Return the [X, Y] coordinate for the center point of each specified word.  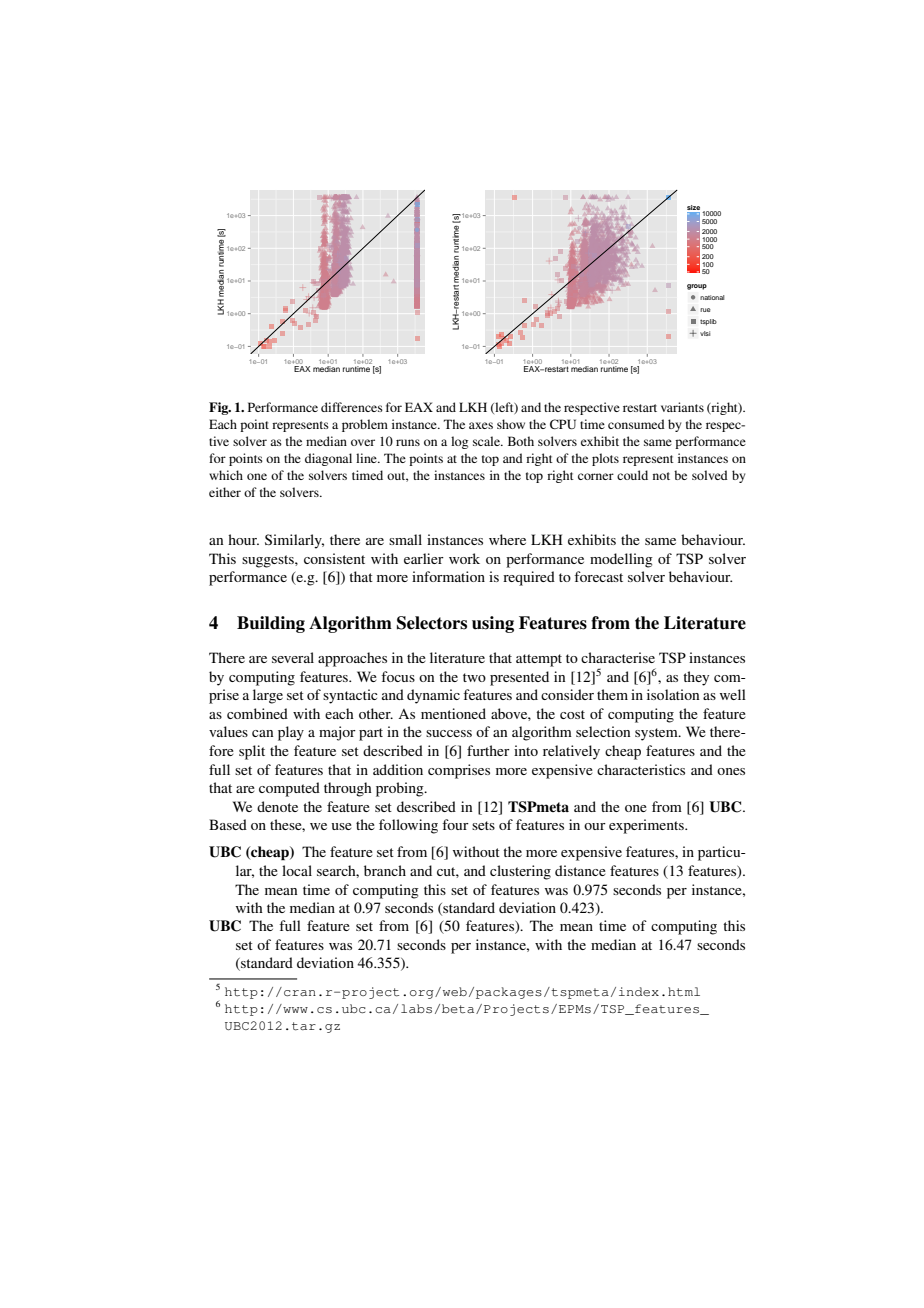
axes [481, 425]
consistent [334, 558]
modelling [621, 560]
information [448, 576]
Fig [220, 408]
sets [483, 825]
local [297, 870]
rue [705, 310]
